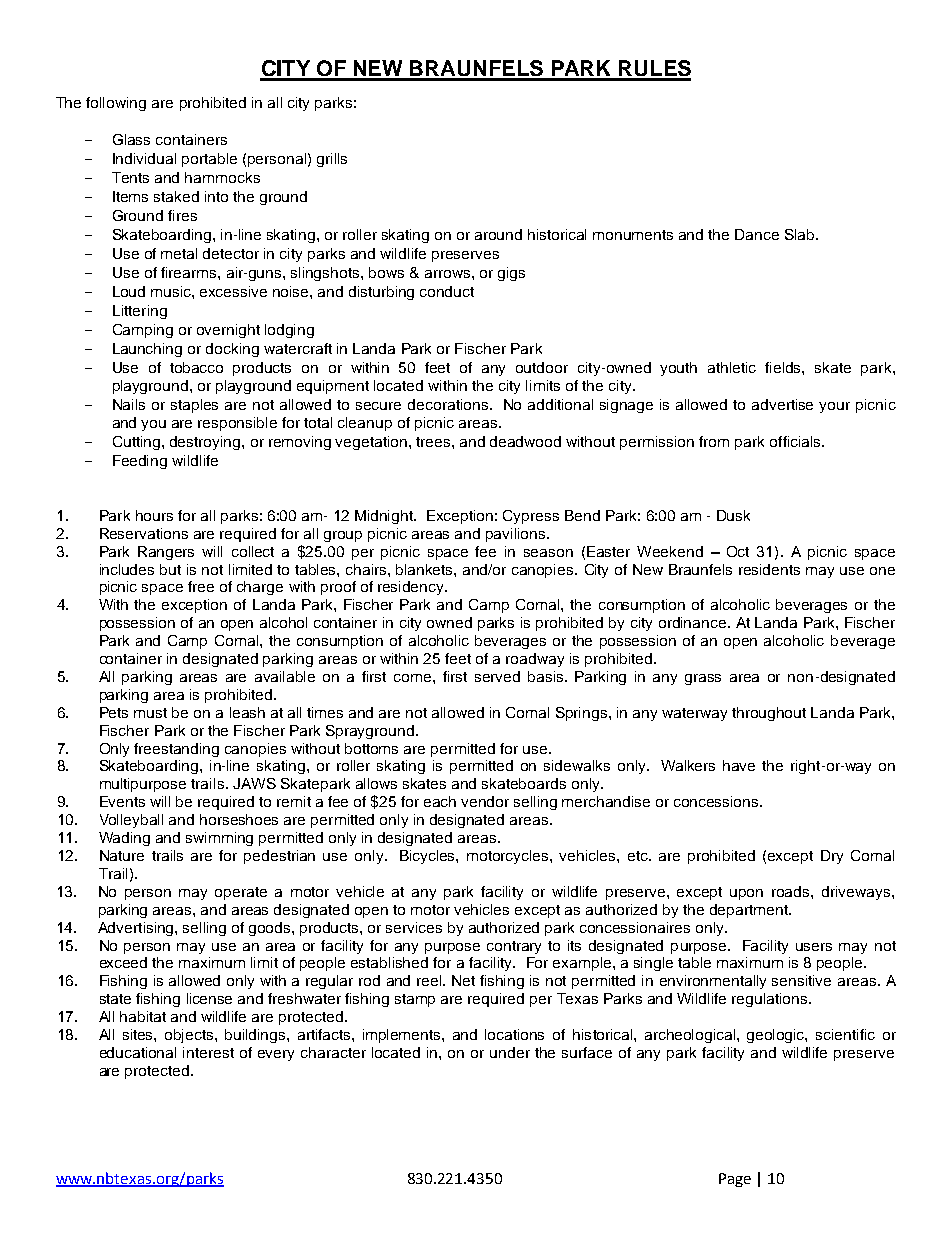 The height and width of the screenshot is (1233, 952). I want to click on Slab, so click(801, 234).
